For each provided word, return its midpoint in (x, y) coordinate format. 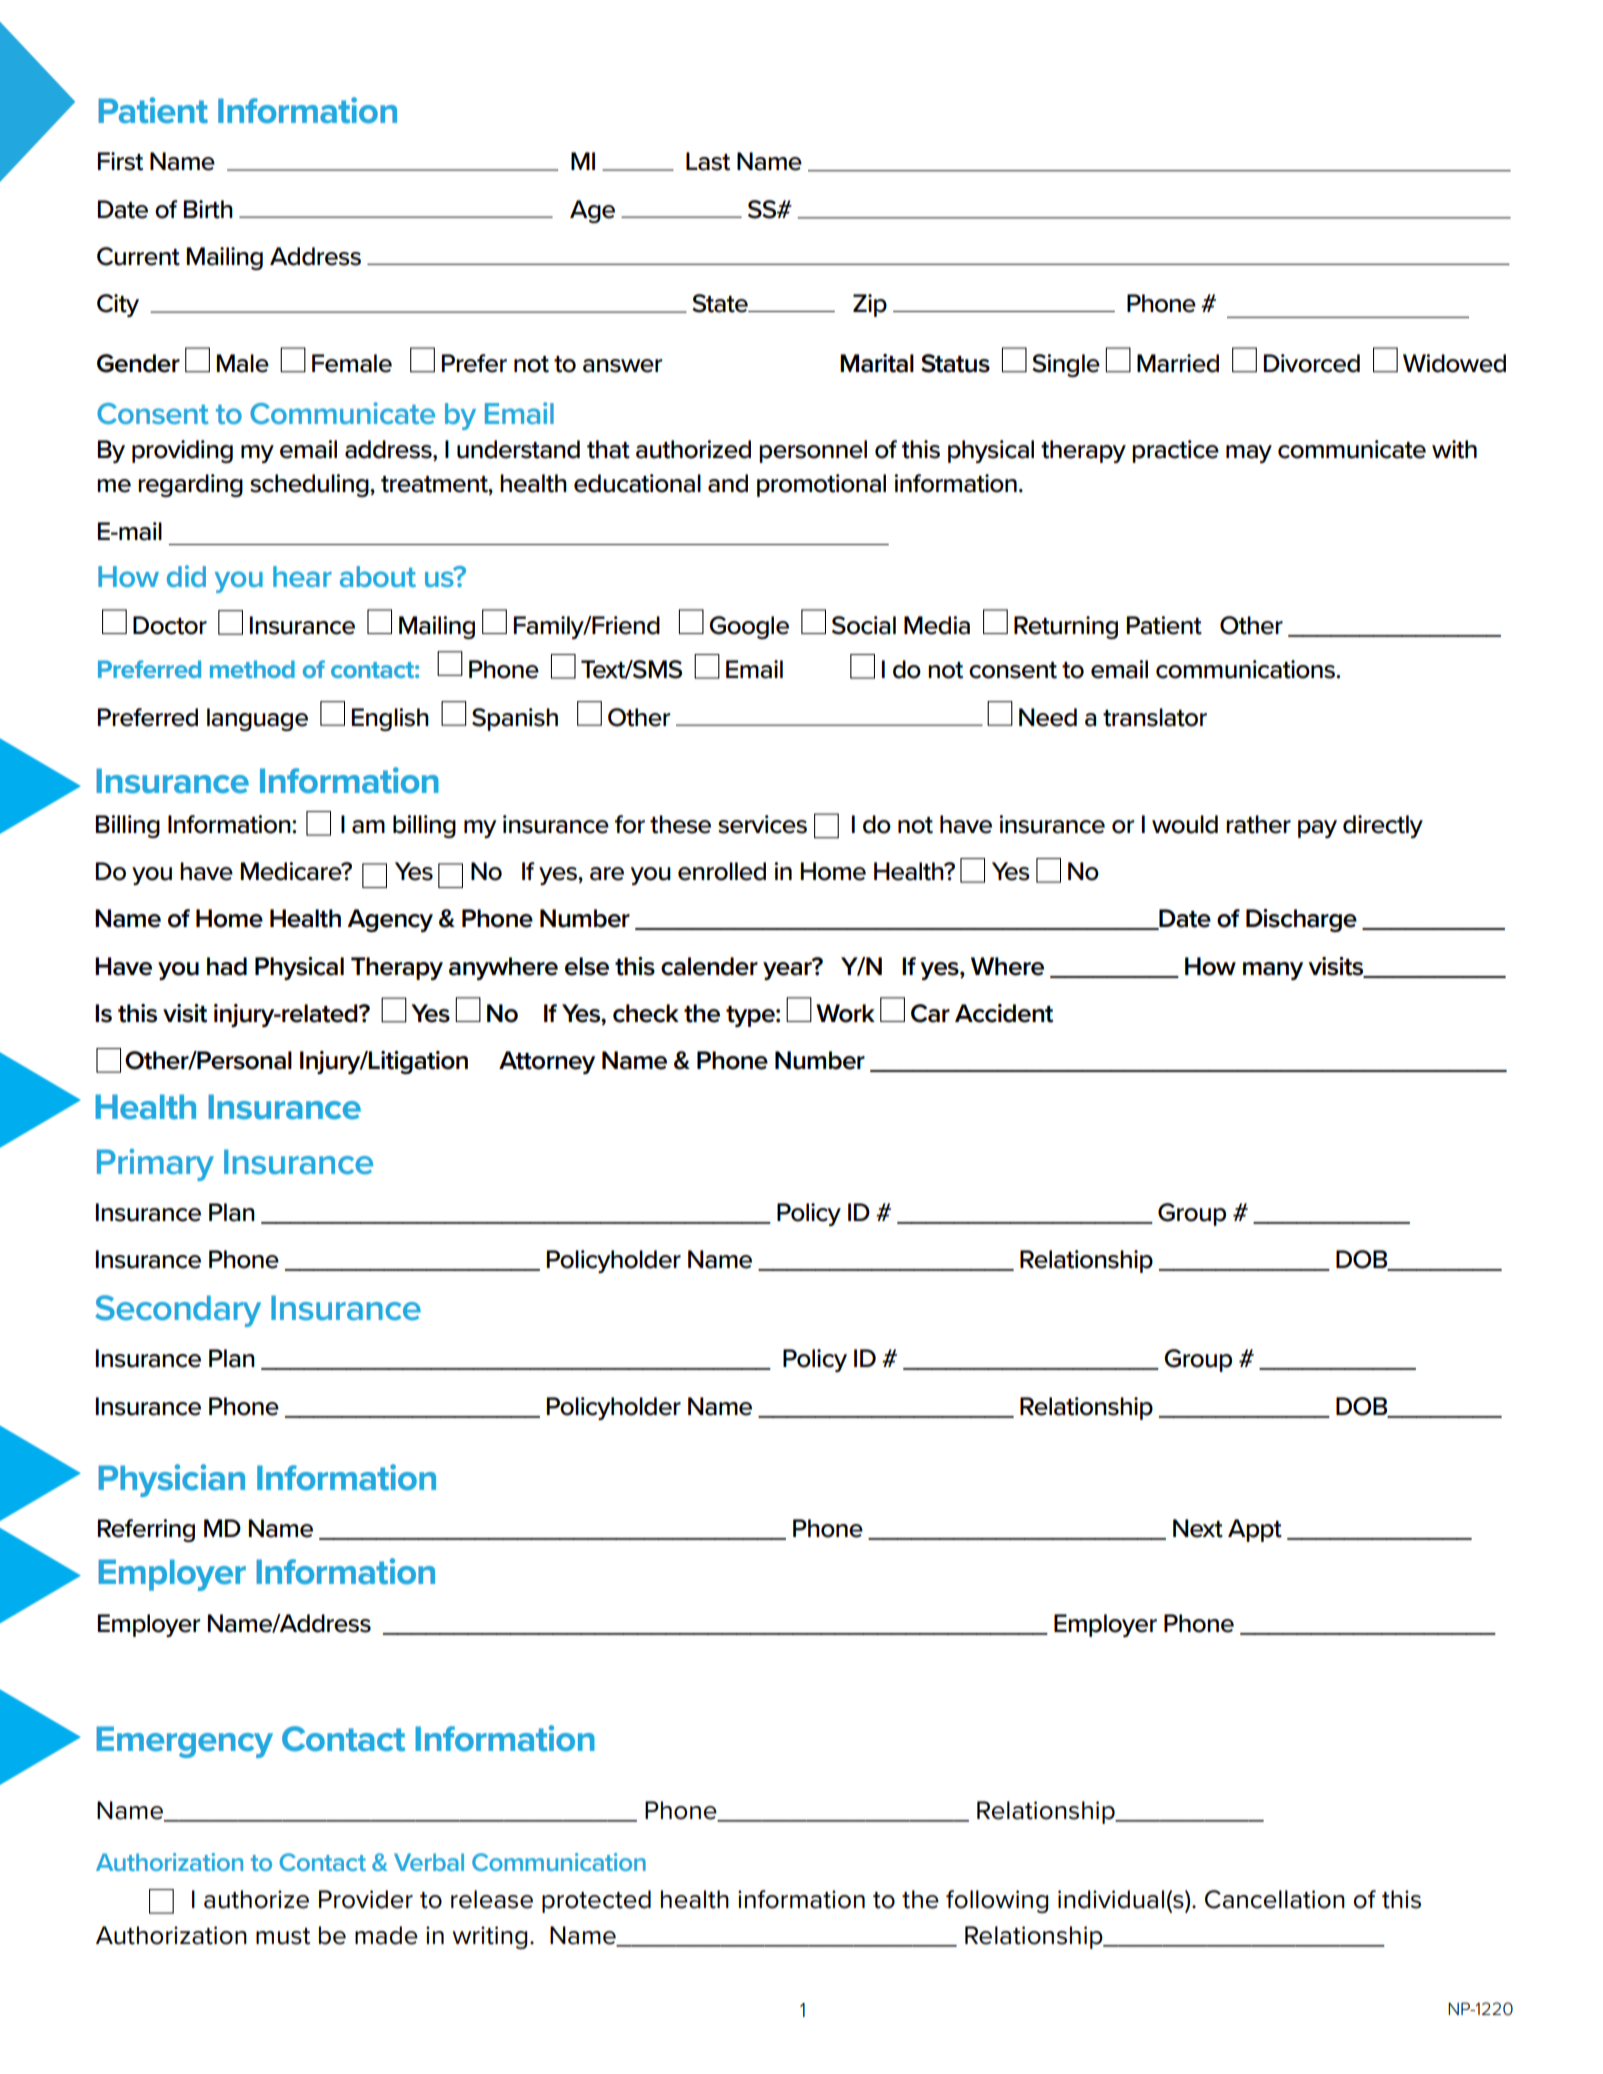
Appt (1255, 1530)
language (257, 719)
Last (708, 161)
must (283, 1936)
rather (1258, 824)
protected (596, 1901)
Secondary (178, 1311)
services (762, 824)
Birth (208, 209)
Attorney (547, 1062)
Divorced (1312, 363)
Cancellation (1275, 1899)
